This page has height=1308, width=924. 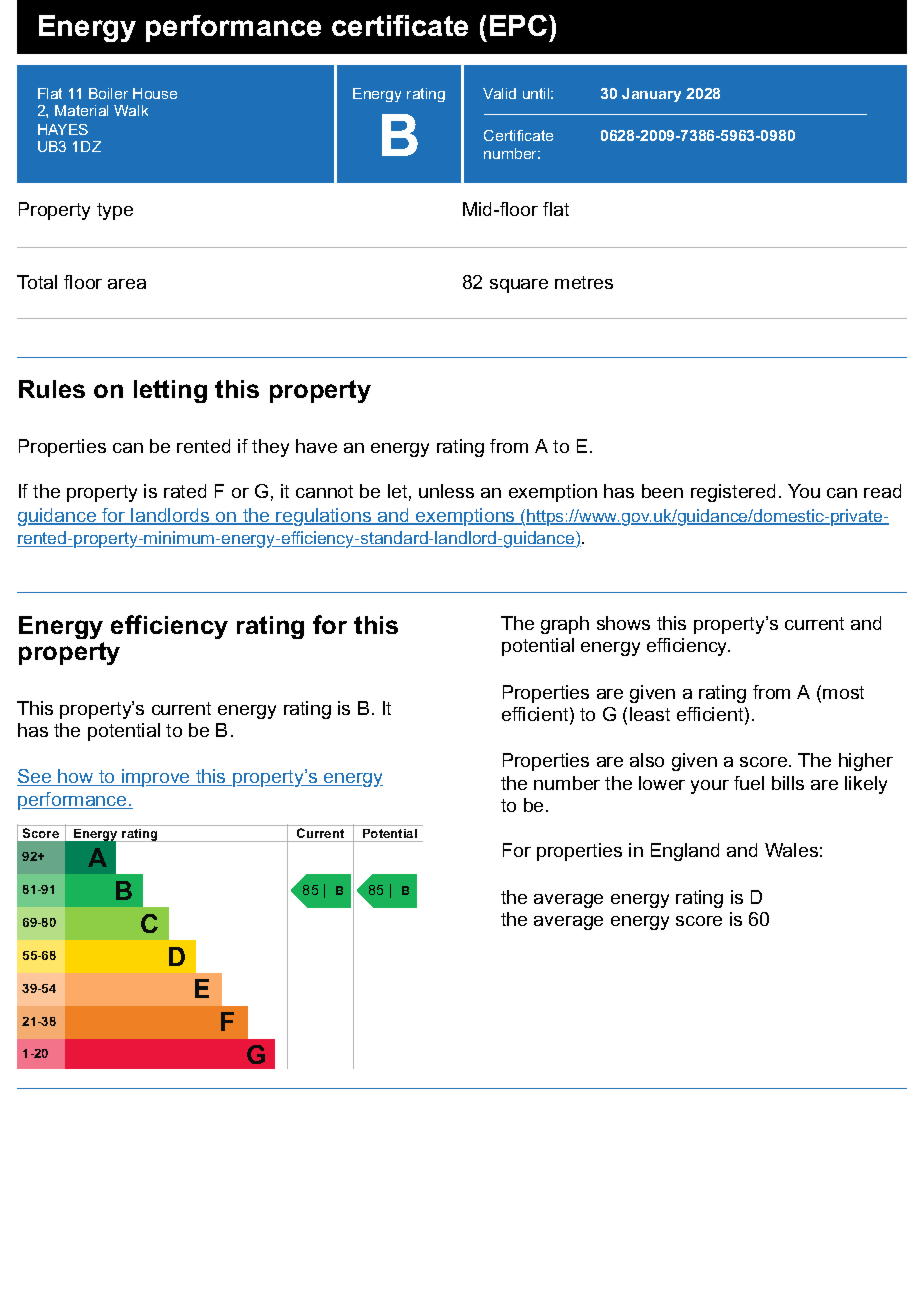 What do you see at coordinates (185, 491) in the page?
I see `rated` at bounding box center [185, 491].
